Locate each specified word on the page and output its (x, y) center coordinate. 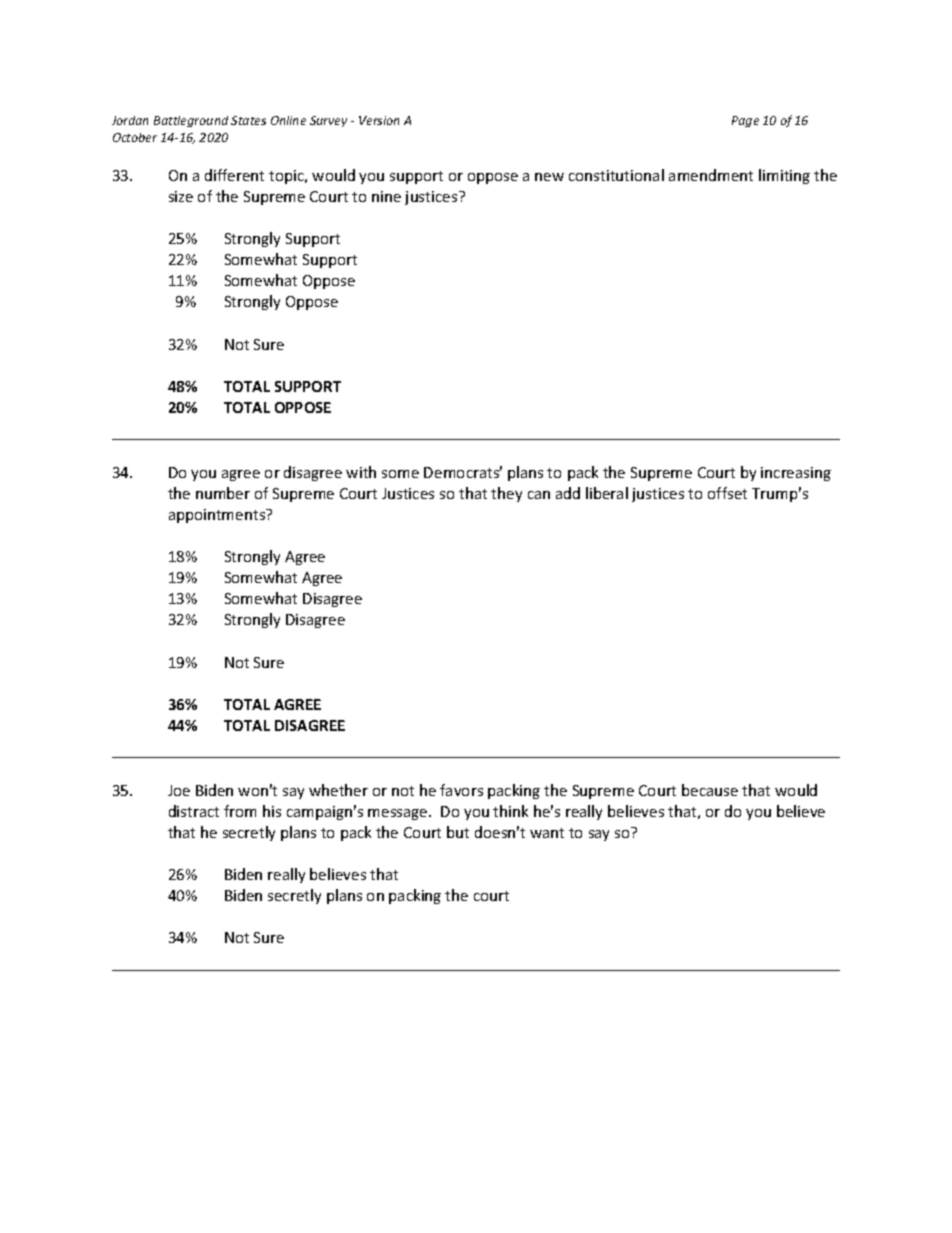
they (506, 494)
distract (194, 811)
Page (745, 121)
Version (379, 120)
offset (727, 493)
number (223, 493)
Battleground (191, 121)
